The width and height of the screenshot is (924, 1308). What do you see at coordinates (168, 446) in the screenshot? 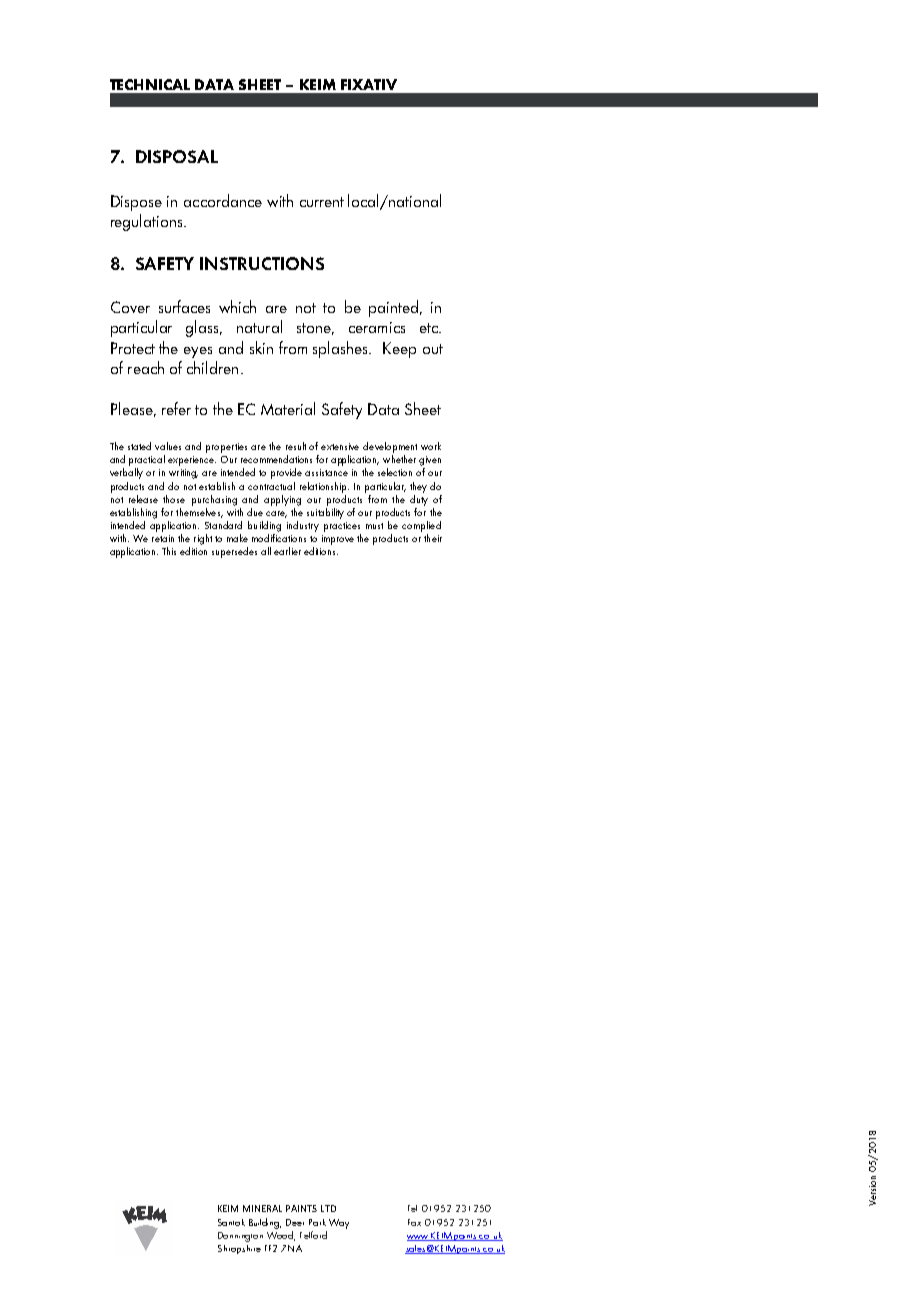
I see `values` at bounding box center [168, 446].
